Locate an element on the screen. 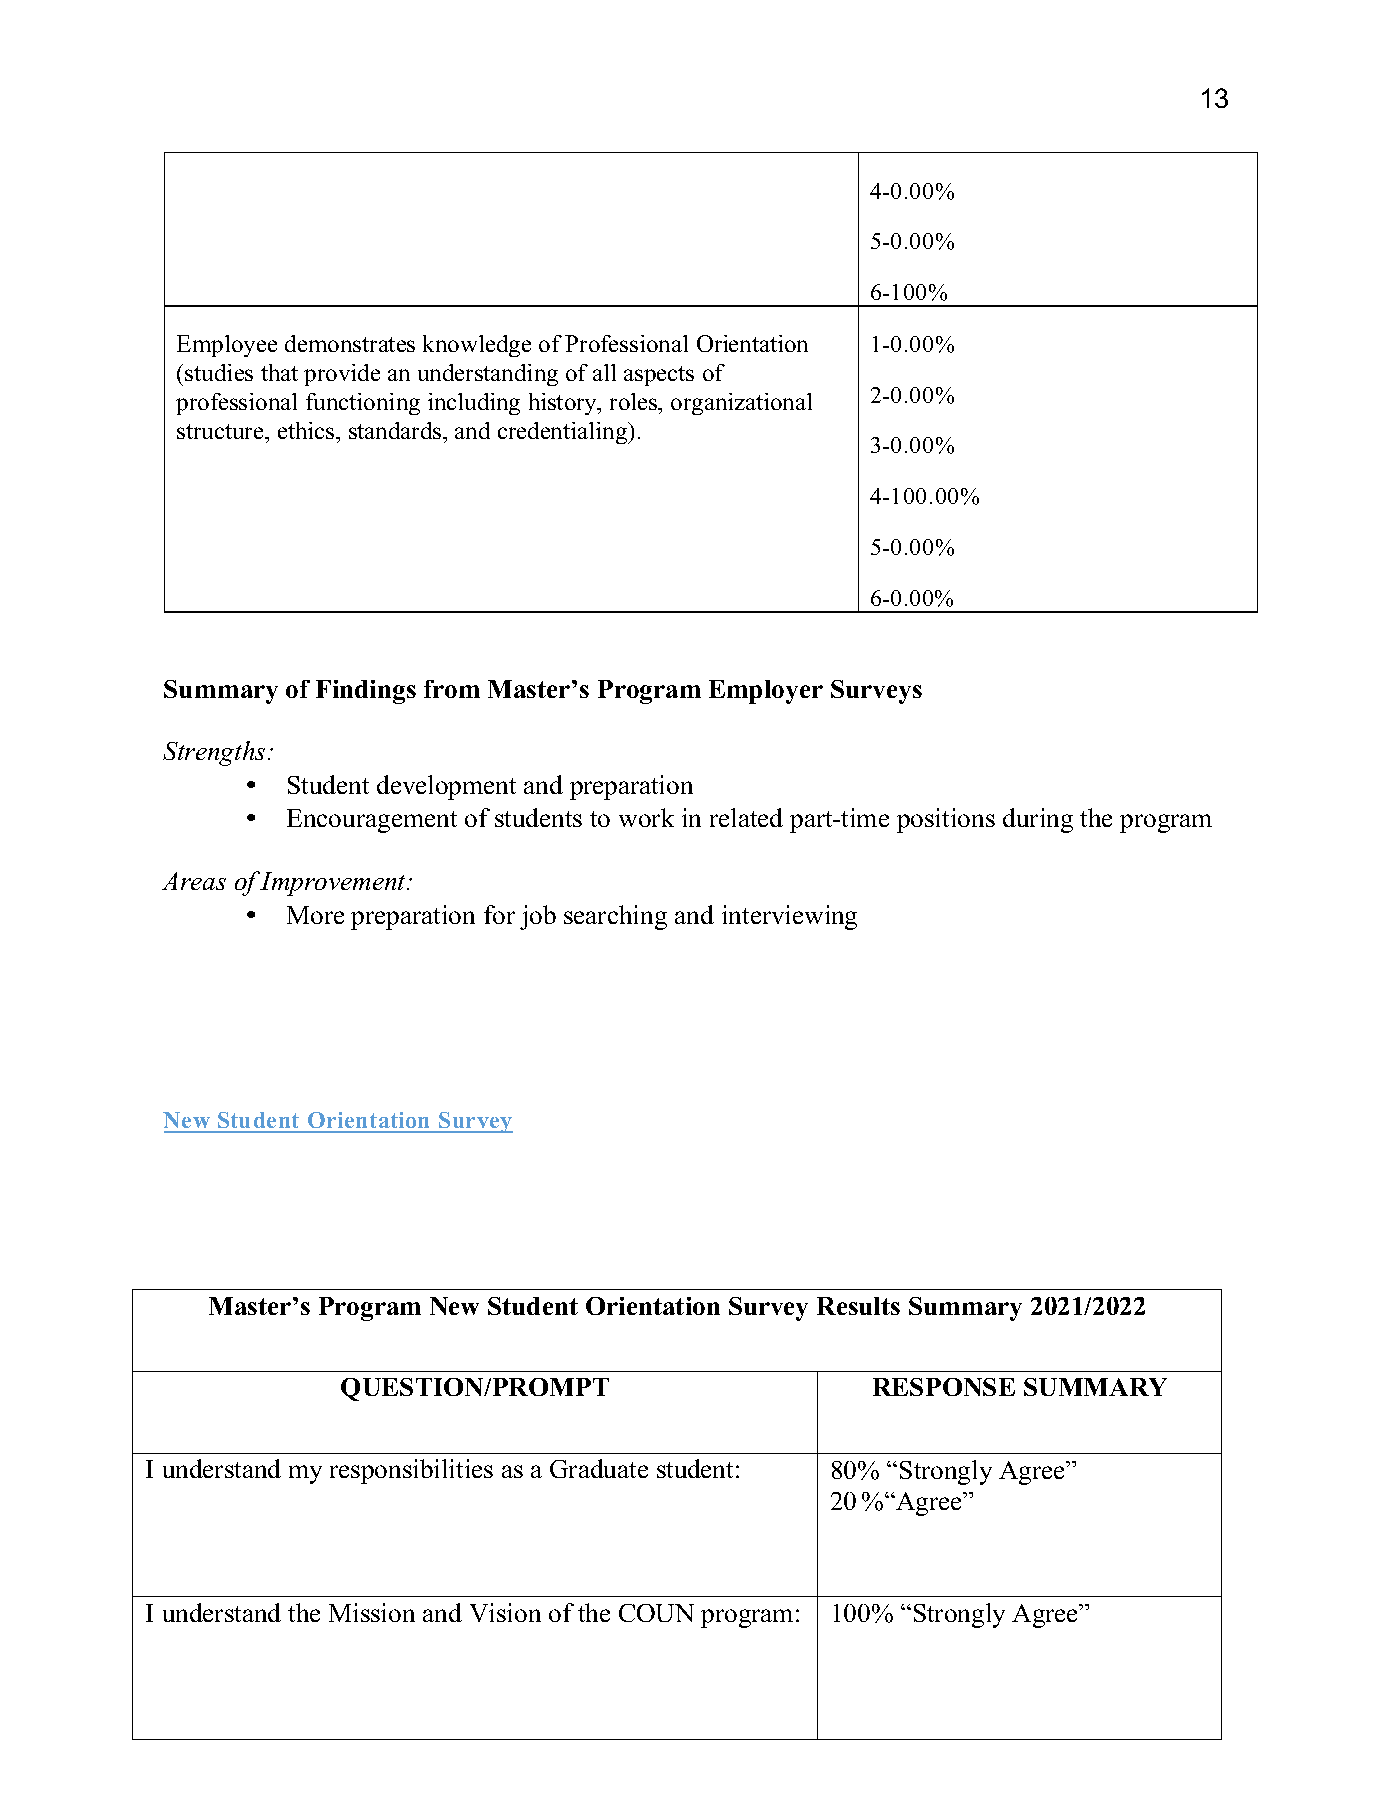 Image resolution: width=1391 pixels, height=1800 pixels. RESPONSE is located at coordinates (944, 1387).
